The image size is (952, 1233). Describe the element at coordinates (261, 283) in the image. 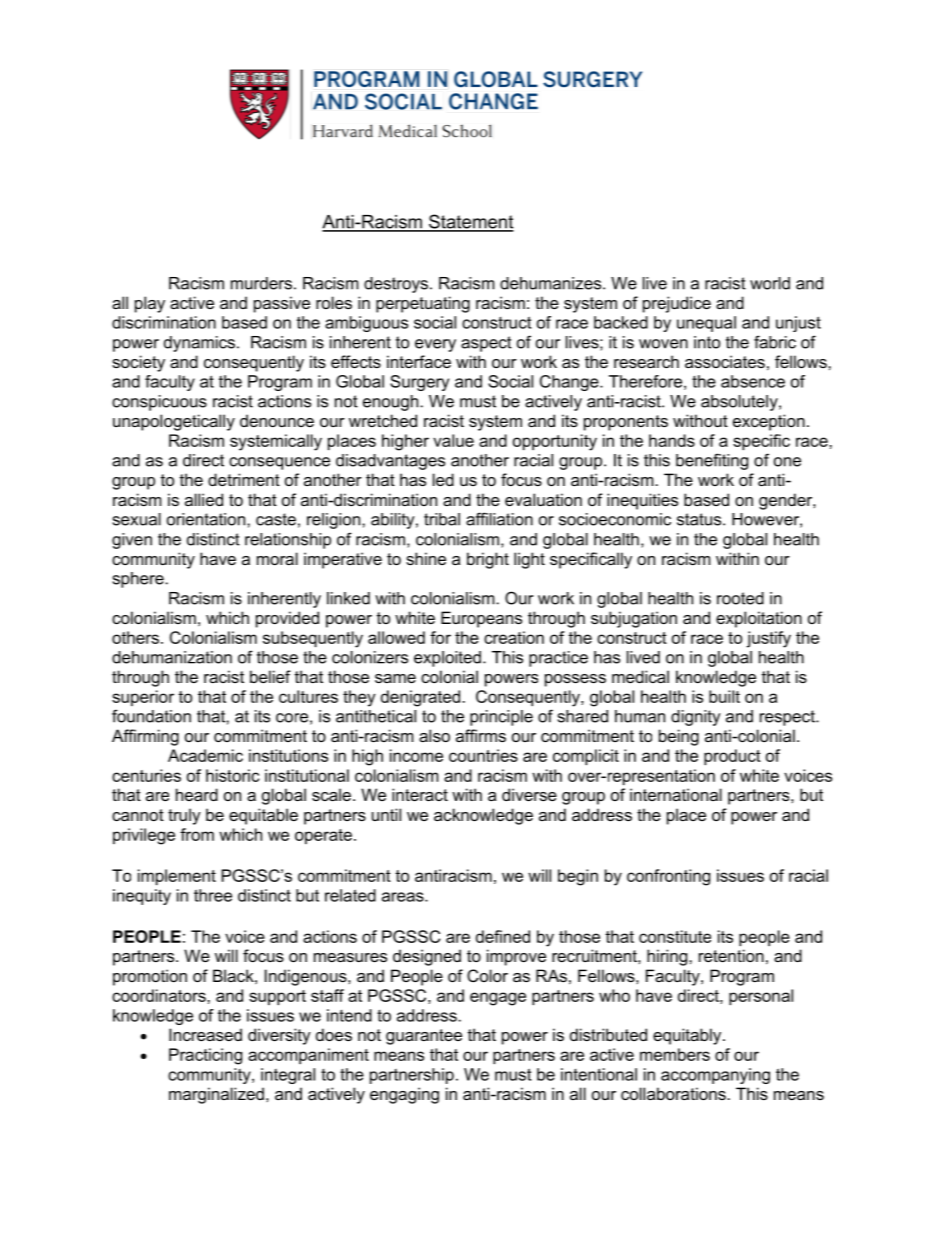

I see `murders` at that location.
